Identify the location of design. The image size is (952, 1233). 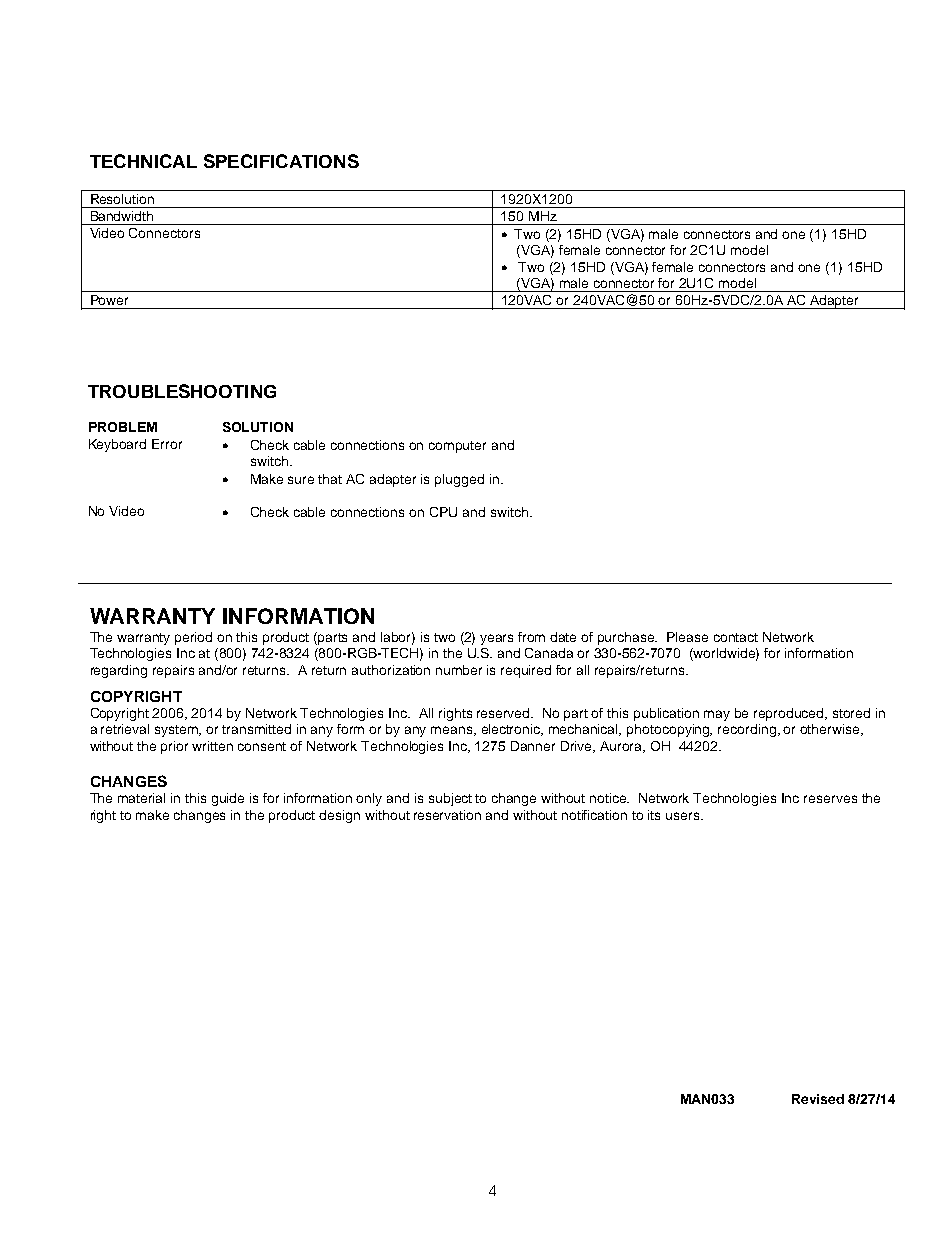
(339, 816).
